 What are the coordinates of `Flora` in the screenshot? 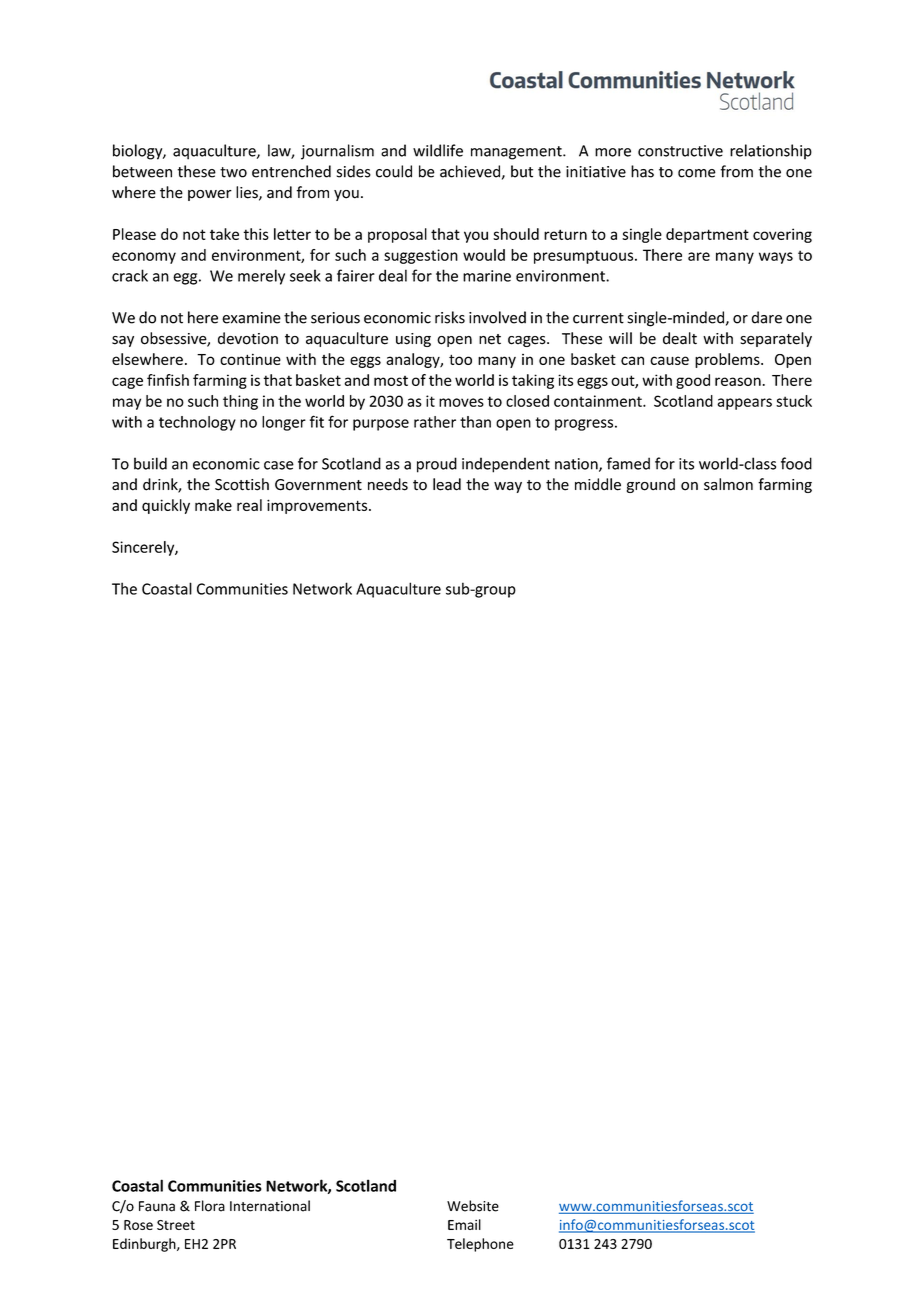 It's located at (210, 1206).
